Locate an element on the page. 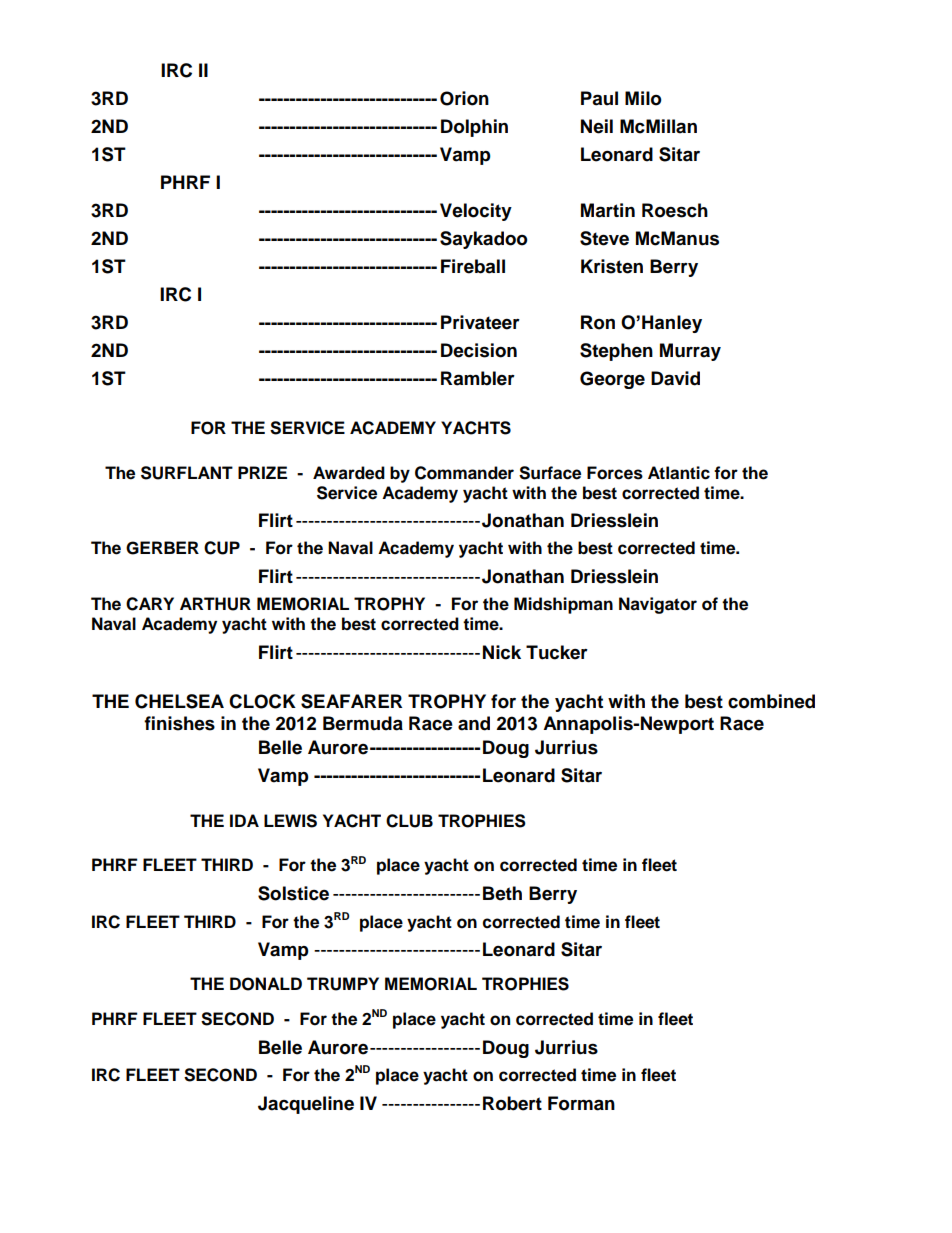  PRIZE is located at coordinates (262, 472).
